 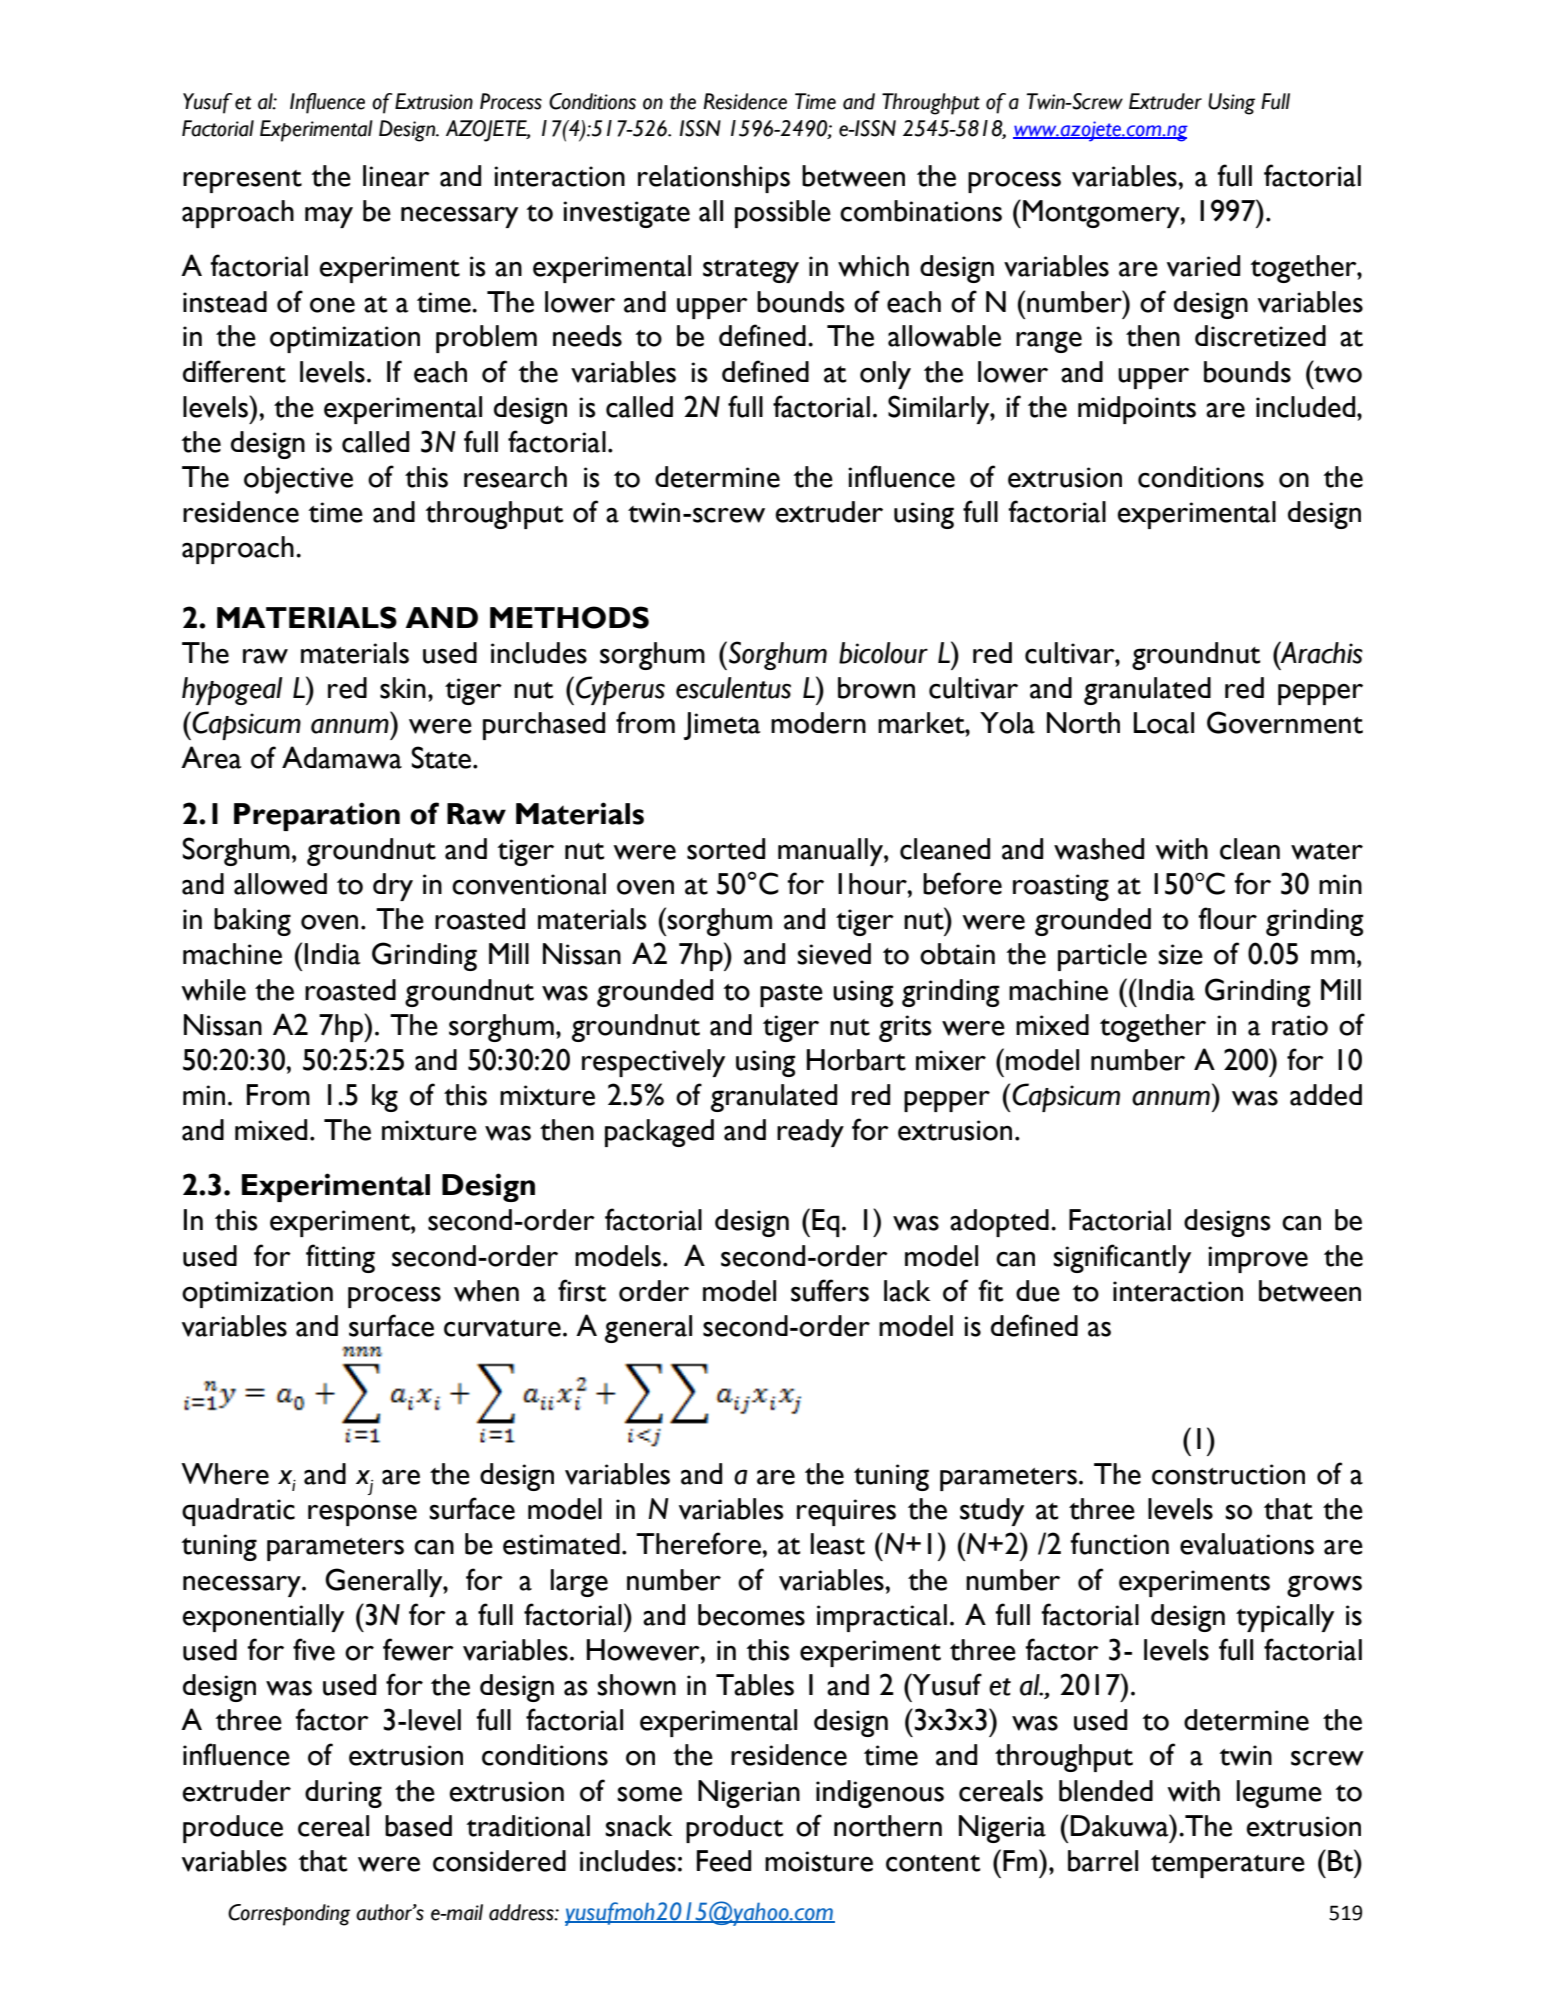 I want to click on fitting, so click(x=340, y=1258).
